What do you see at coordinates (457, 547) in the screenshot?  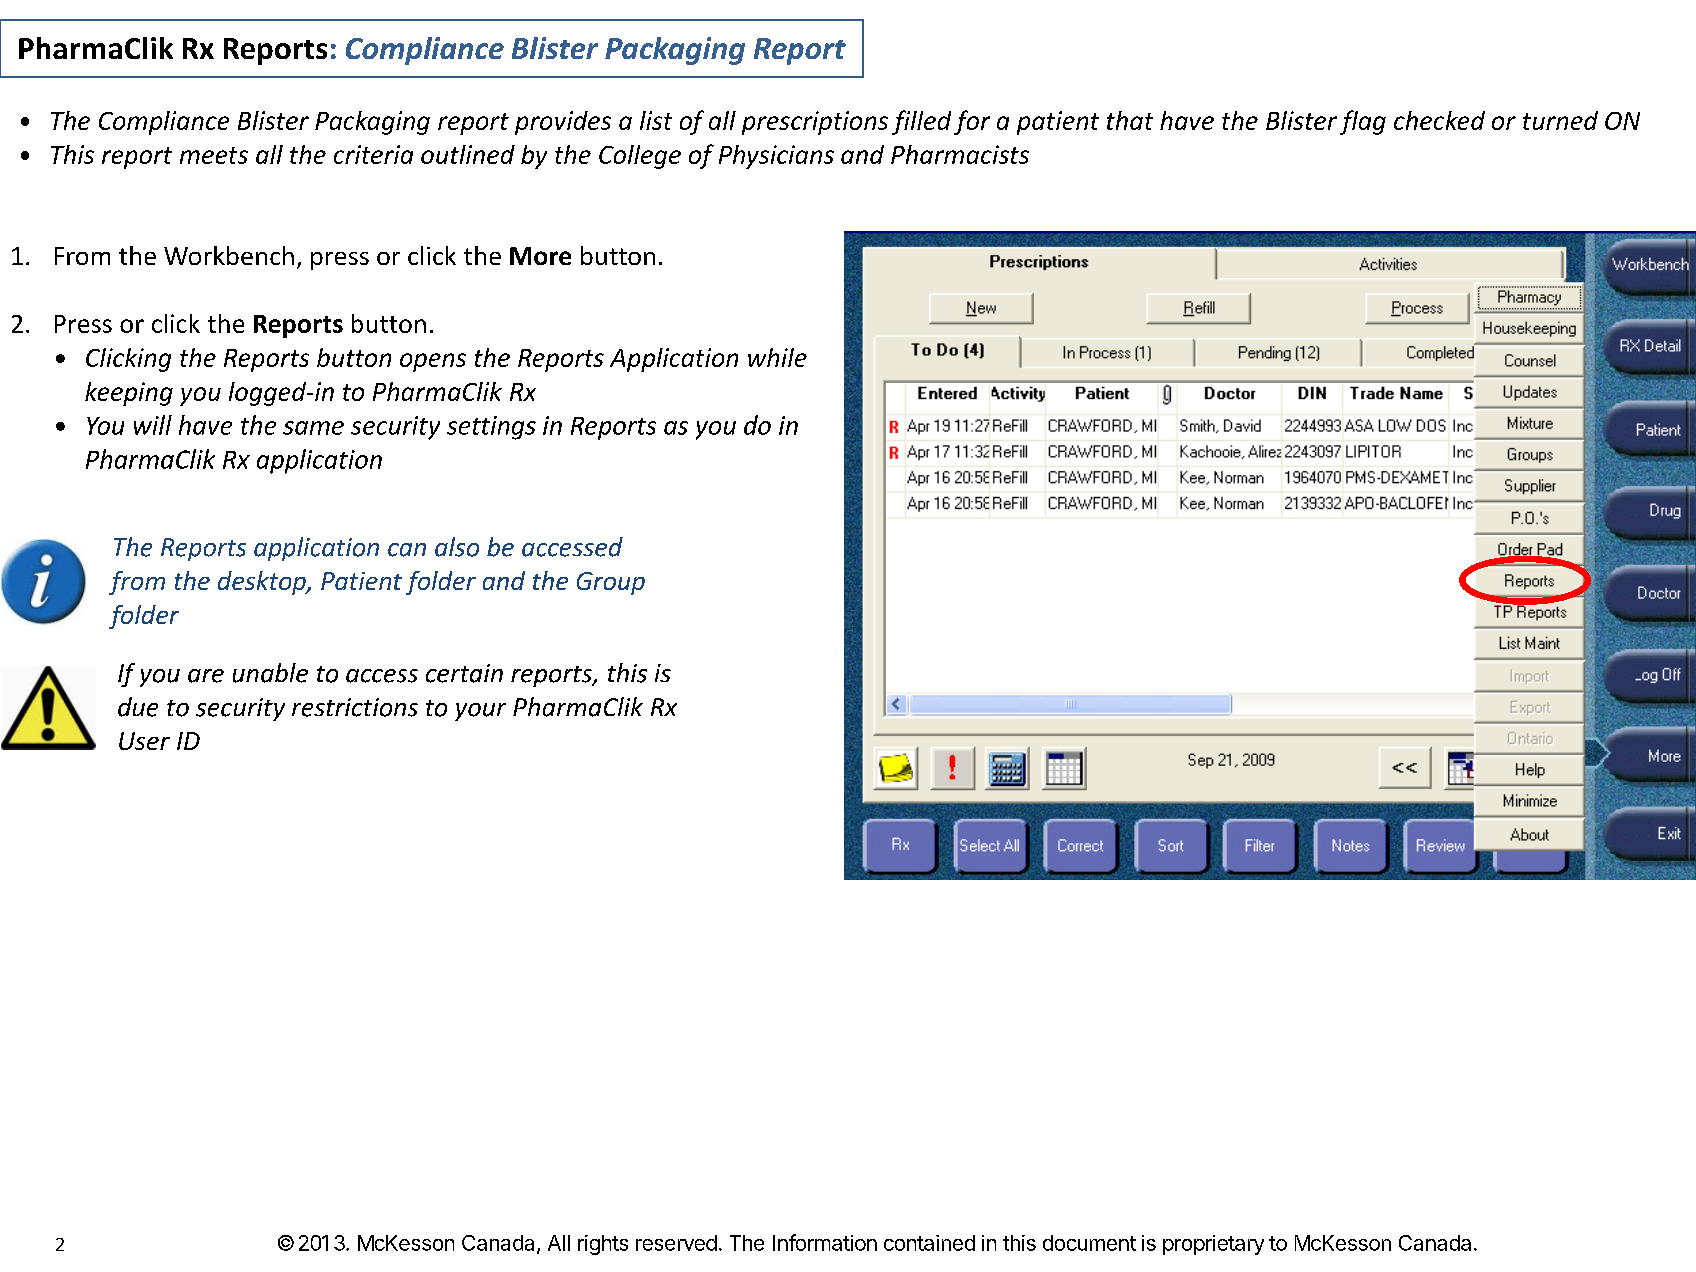 I see `also` at bounding box center [457, 547].
